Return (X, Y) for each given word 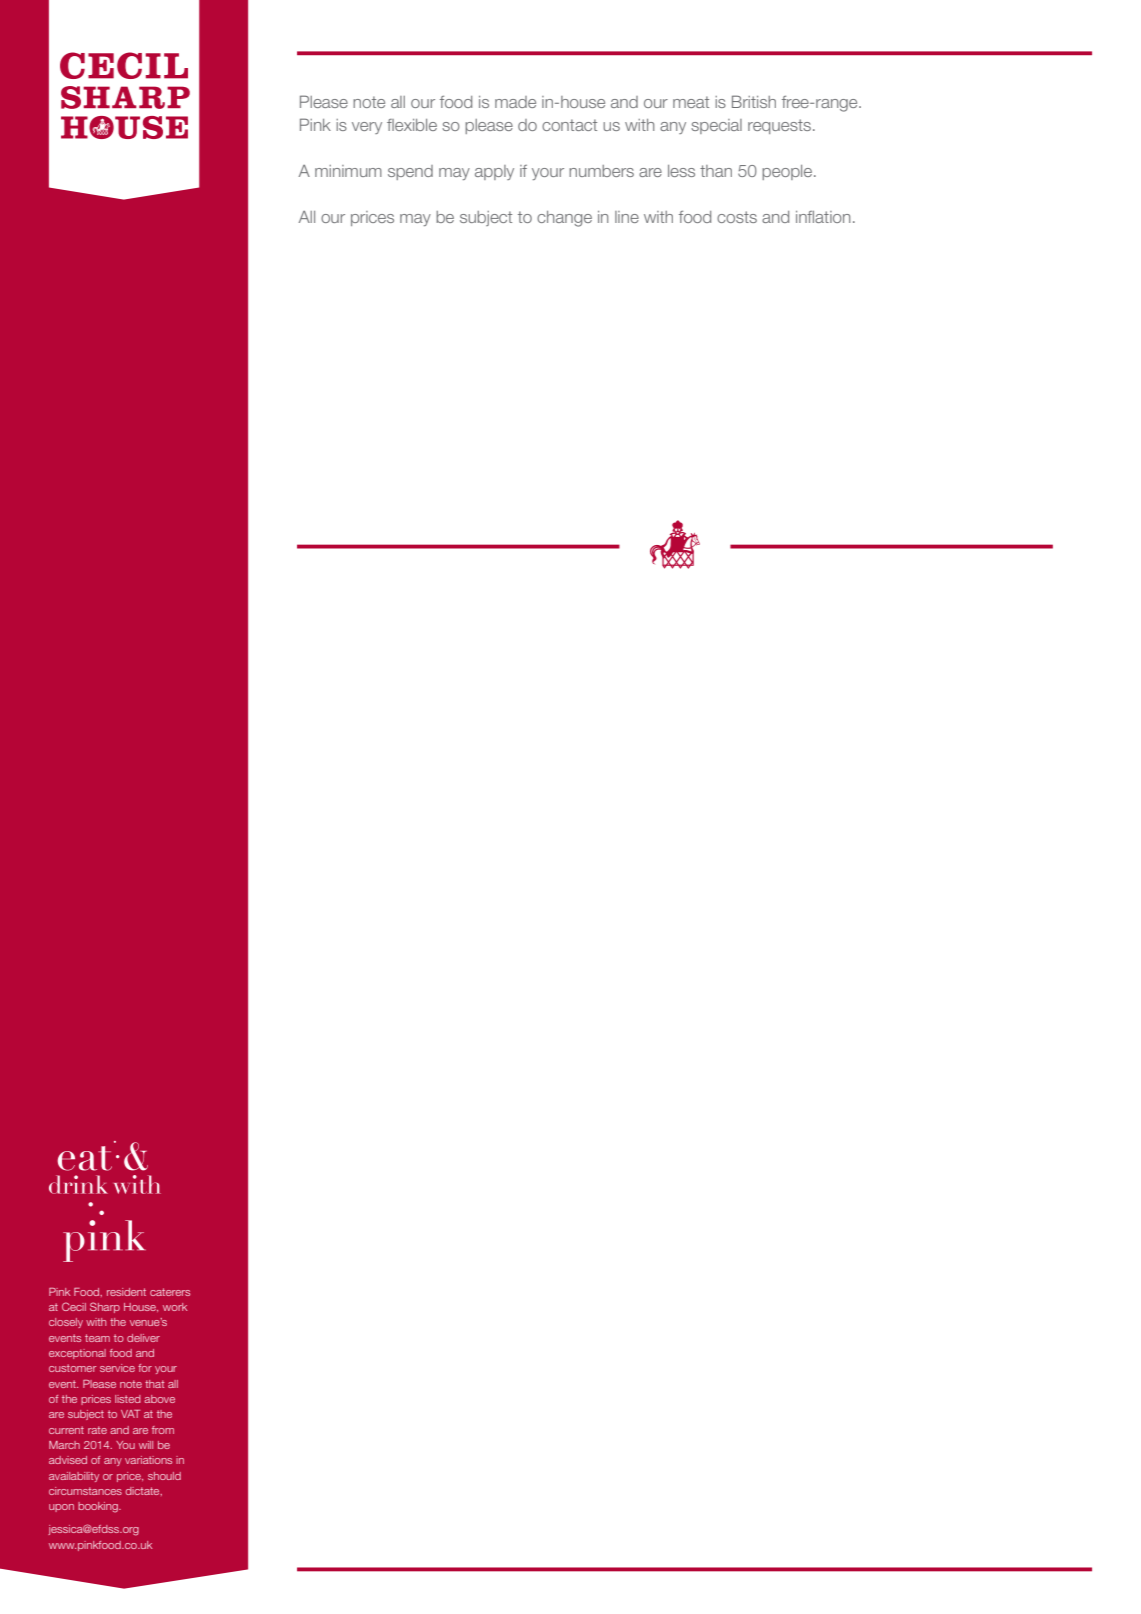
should (164, 1476)
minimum (348, 171)
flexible (412, 125)
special (716, 126)
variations (148, 1460)
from (163, 1430)
